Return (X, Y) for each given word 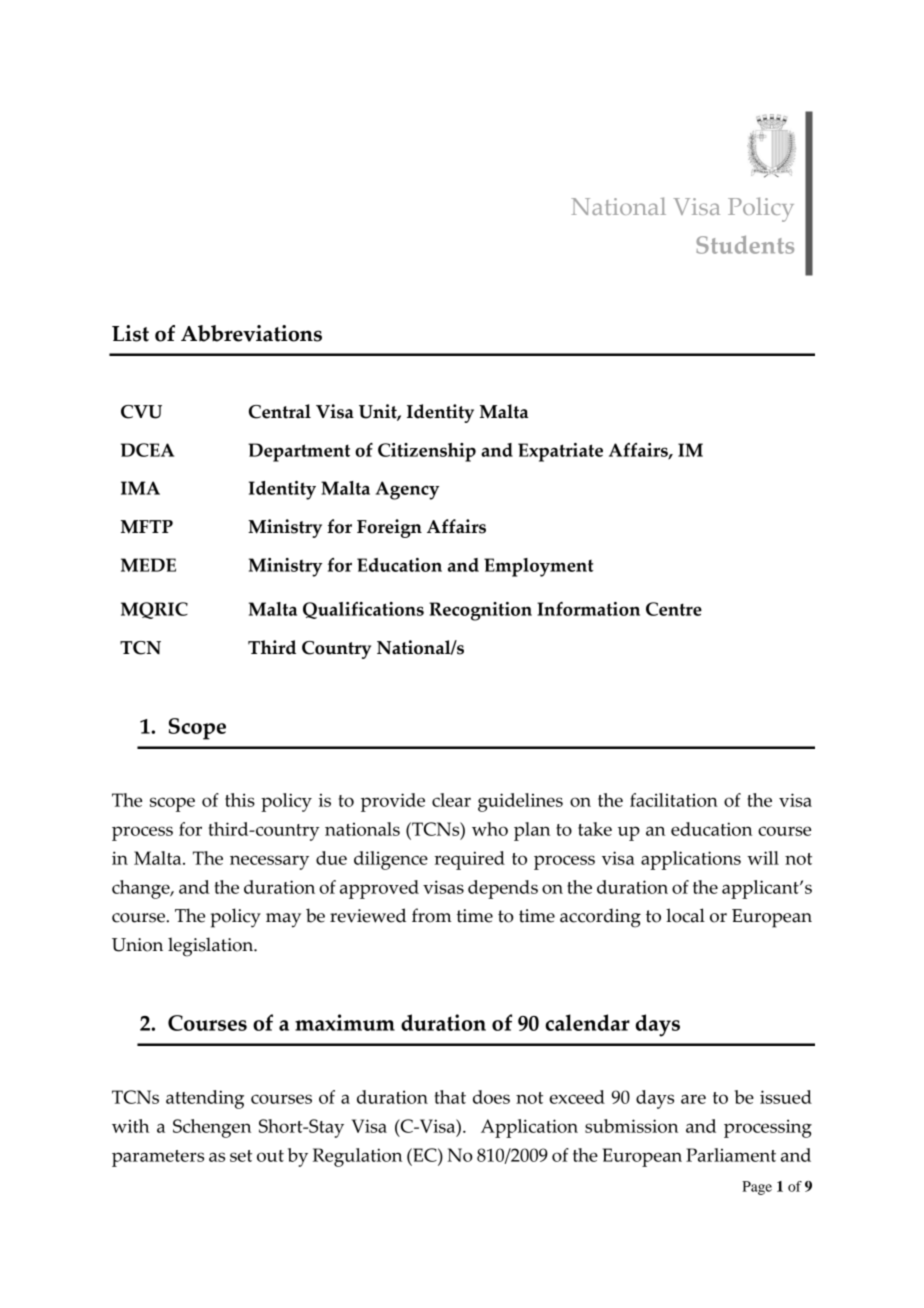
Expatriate (560, 452)
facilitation (674, 800)
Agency (407, 490)
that (450, 1097)
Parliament (731, 1155)
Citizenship (427, 452)
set (241, 1156)
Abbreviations (251, 333)
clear (451, 800)
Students (745, 244)
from (432, 915)
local (685, 915)
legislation (212, 947)
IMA (140, 488)
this (240, 800)
